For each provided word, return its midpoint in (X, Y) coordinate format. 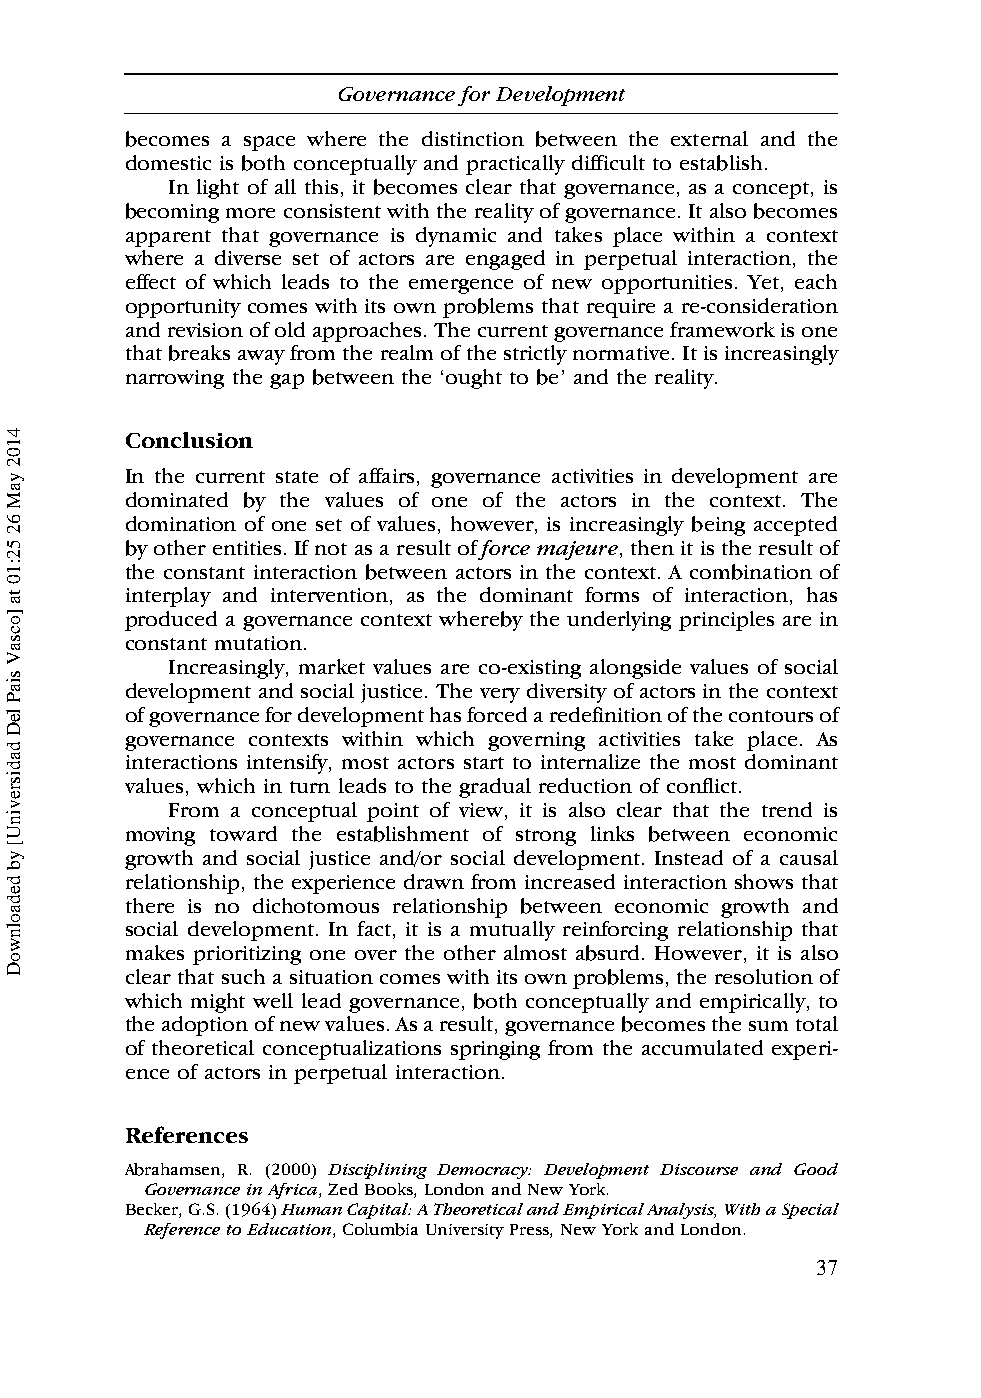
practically (515, 165)
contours (771, 716)
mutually (512, 931)
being (718, 526)
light (218, 189)
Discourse (699, 1169)
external (709, 138)
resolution (764, 976)
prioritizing (247, 955)
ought (474, 379)
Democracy (484, 1171)
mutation (258, 643)
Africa (292, 1191)
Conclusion (189, 440)
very (500, 695)
